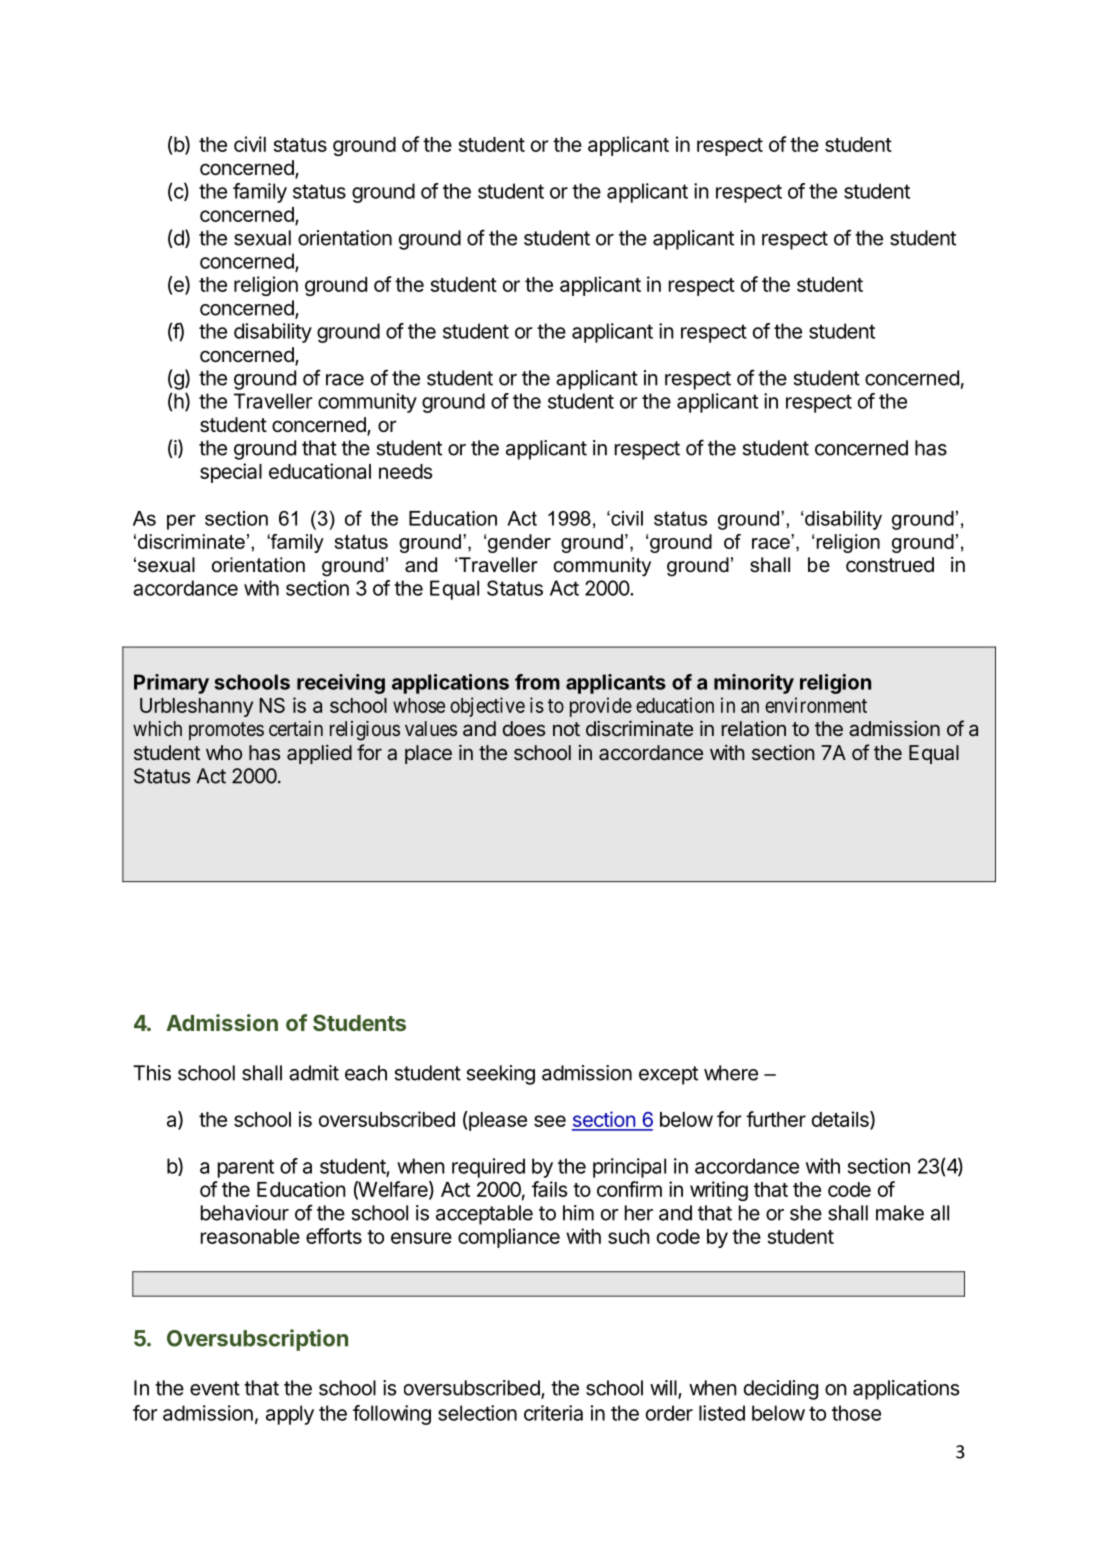  I want to click on seeking, so click(501, 1075).
